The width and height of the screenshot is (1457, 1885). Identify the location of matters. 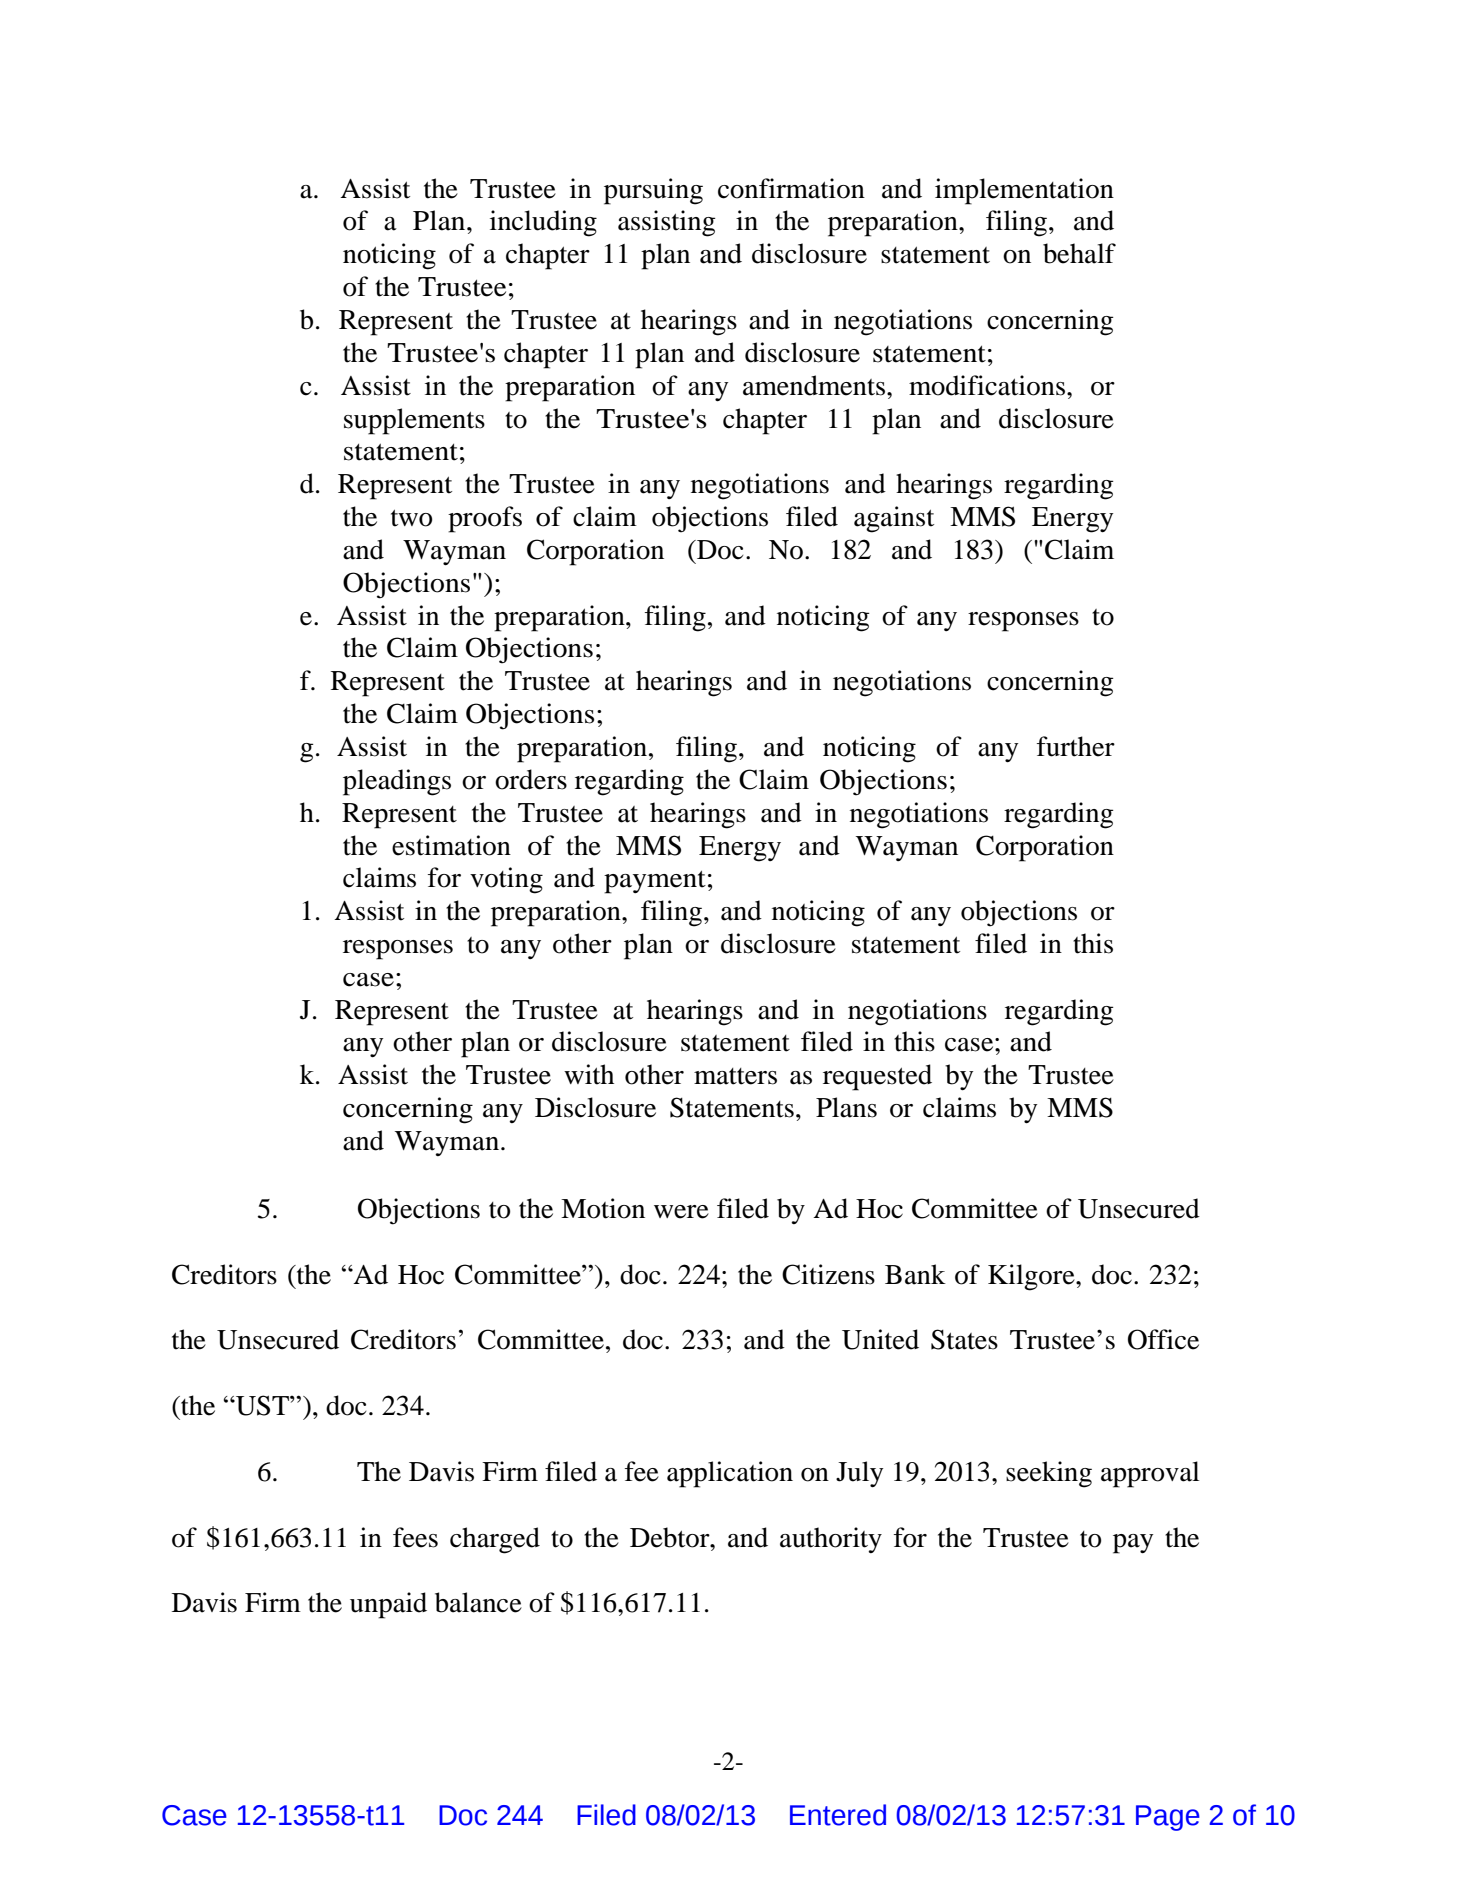
(735, 1076).
